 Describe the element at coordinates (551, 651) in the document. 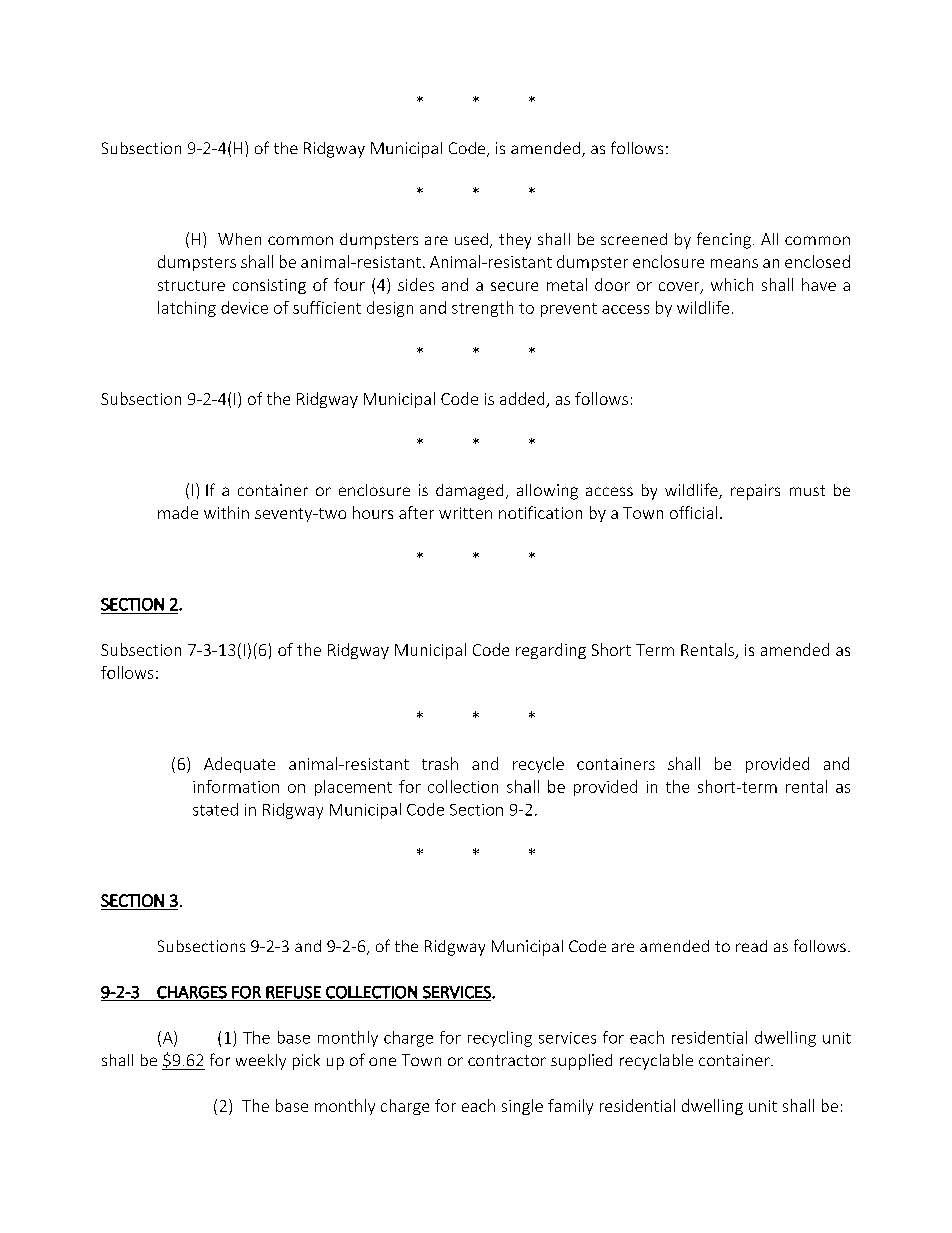

I see `regarding` at that location.
